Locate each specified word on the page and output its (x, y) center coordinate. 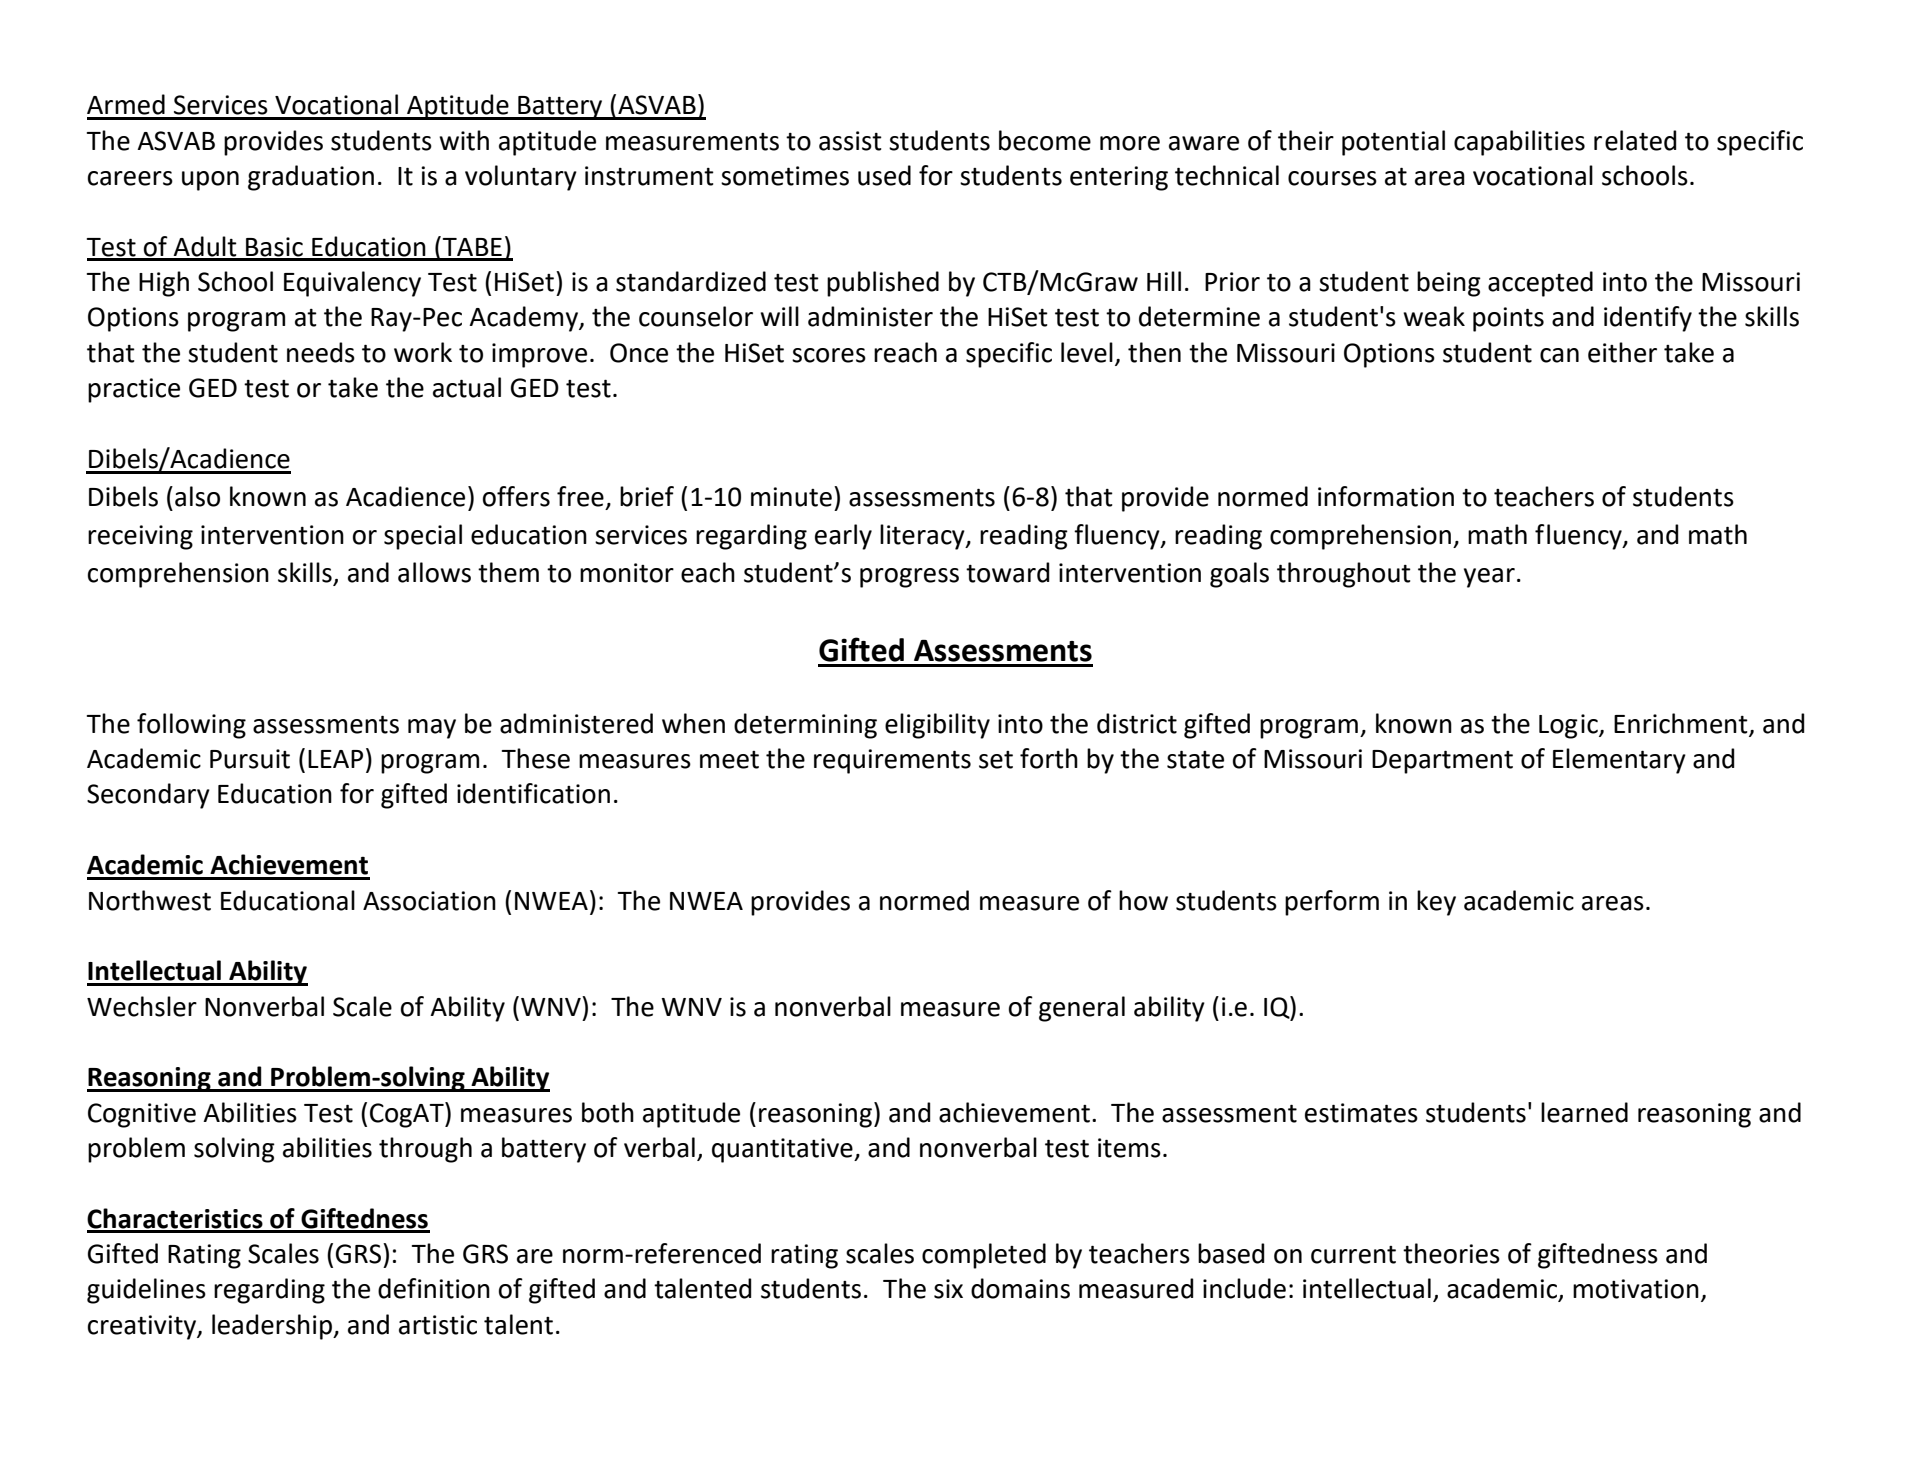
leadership (273, 1327)
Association (429, 901)
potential (1393, 143)
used (884, 175)
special (423, 537)
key (1436, 903)
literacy (923, 537)
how (1143, 900)
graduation (311, 178)
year (1489, 578)
